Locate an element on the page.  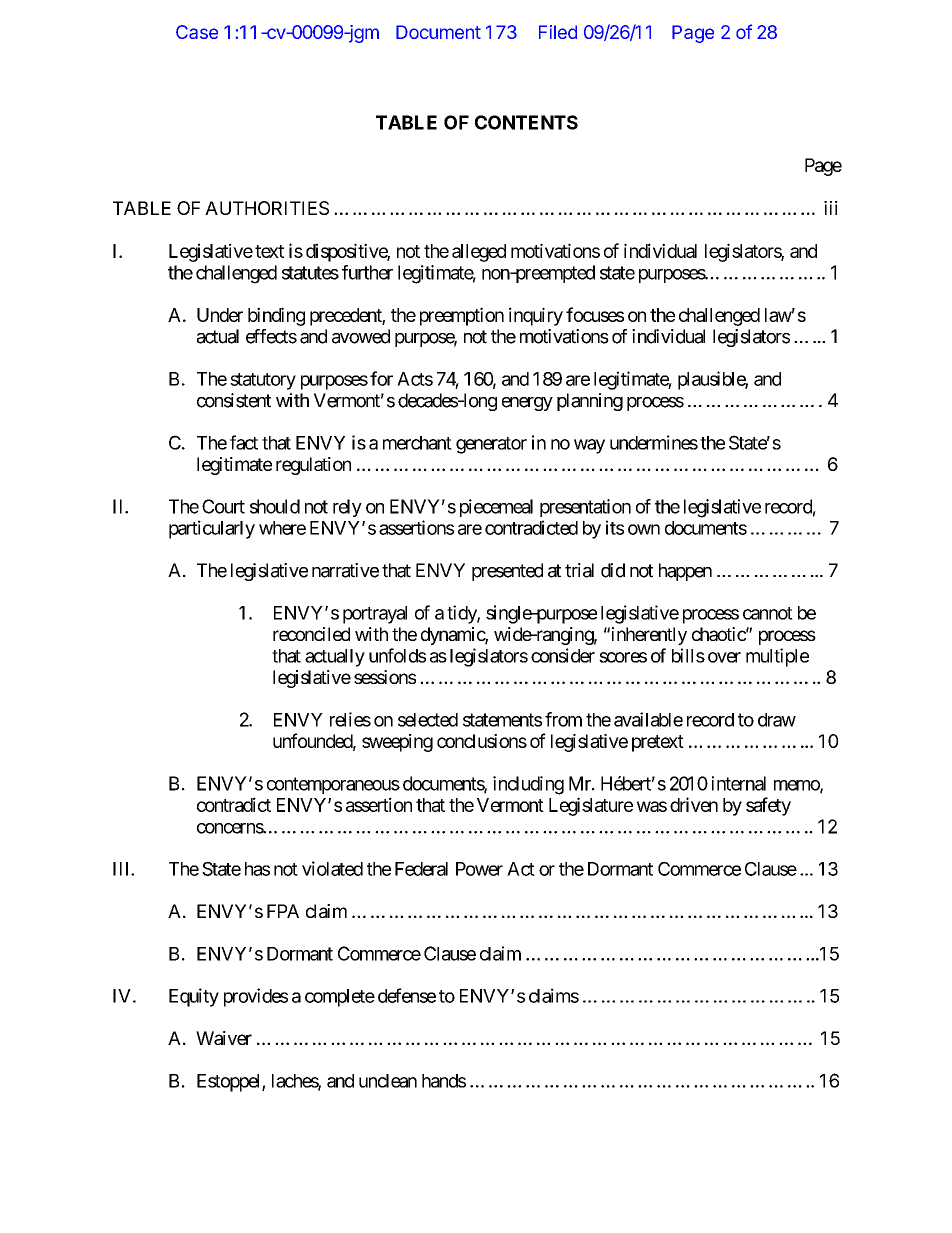
including is located at coordinates (528, 785).
